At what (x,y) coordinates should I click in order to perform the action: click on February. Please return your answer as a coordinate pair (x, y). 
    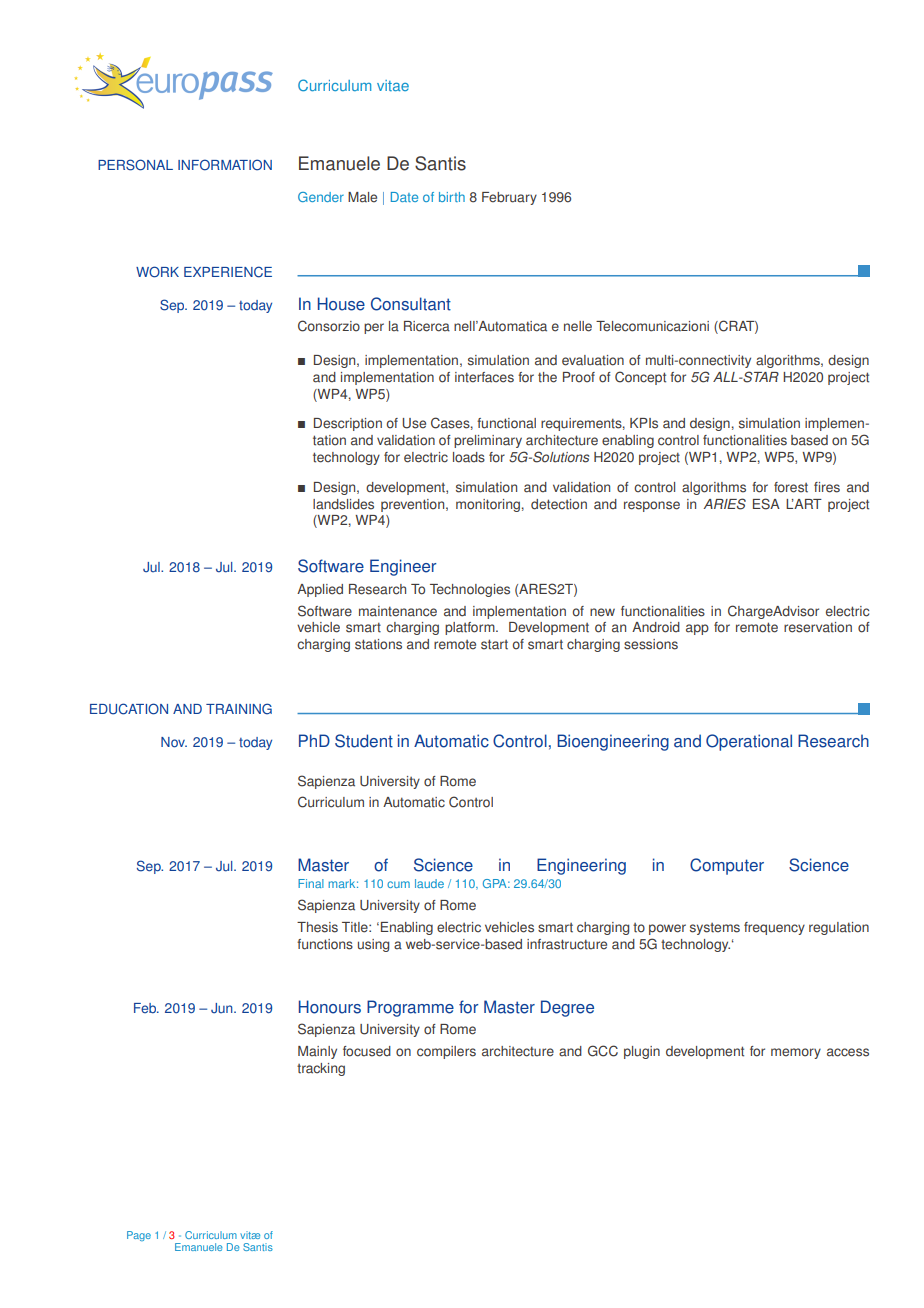
    Looking at the image, I should click on (509, 198).
